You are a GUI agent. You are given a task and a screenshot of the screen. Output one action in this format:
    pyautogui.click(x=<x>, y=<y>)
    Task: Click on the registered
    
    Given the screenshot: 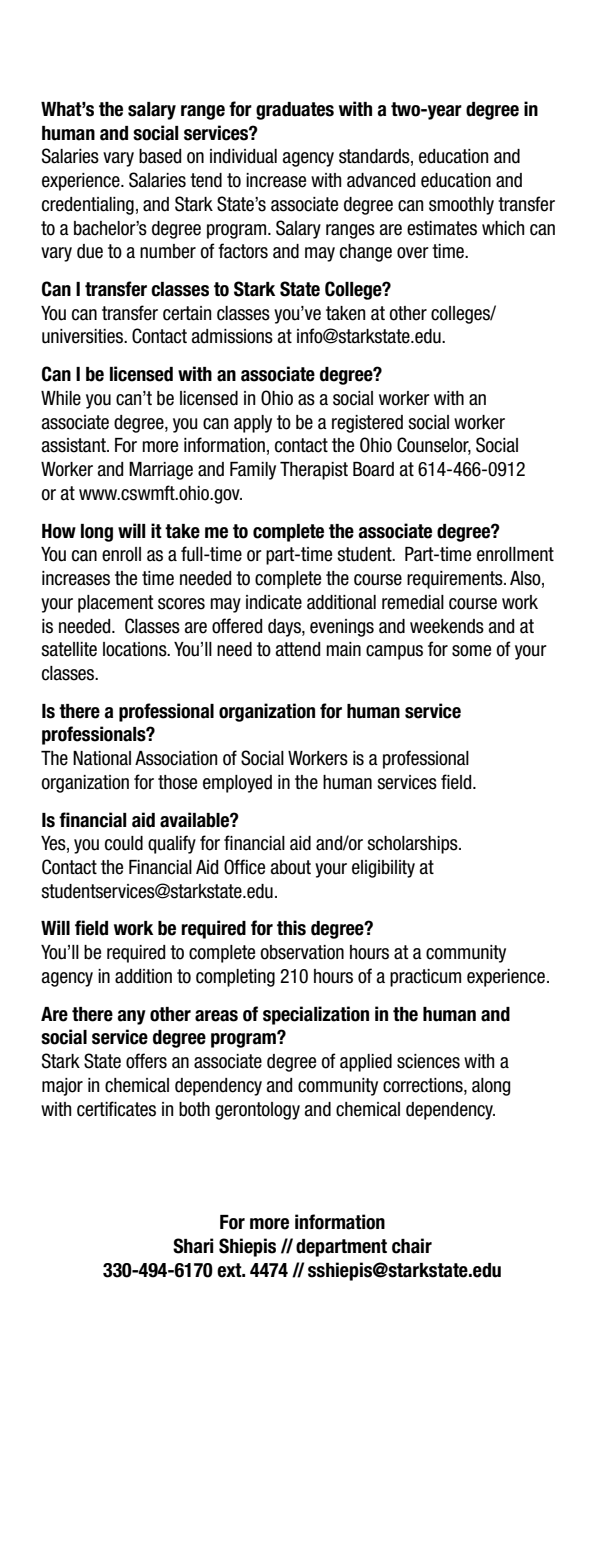 What is the action you would take?
    pyautogui.click(x=367, y=424)
